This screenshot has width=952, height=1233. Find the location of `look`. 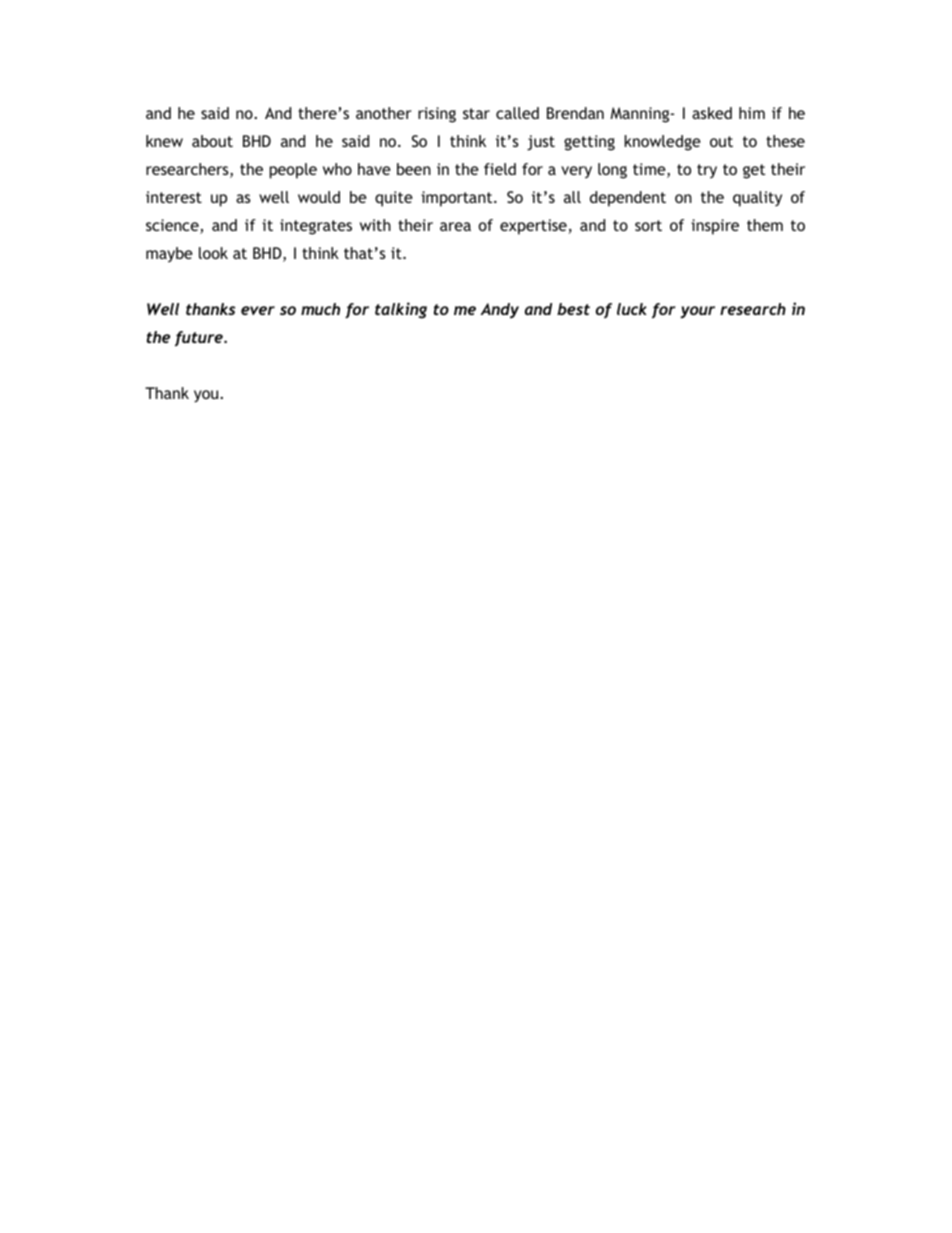

look is located at coordinates (213, 253).
